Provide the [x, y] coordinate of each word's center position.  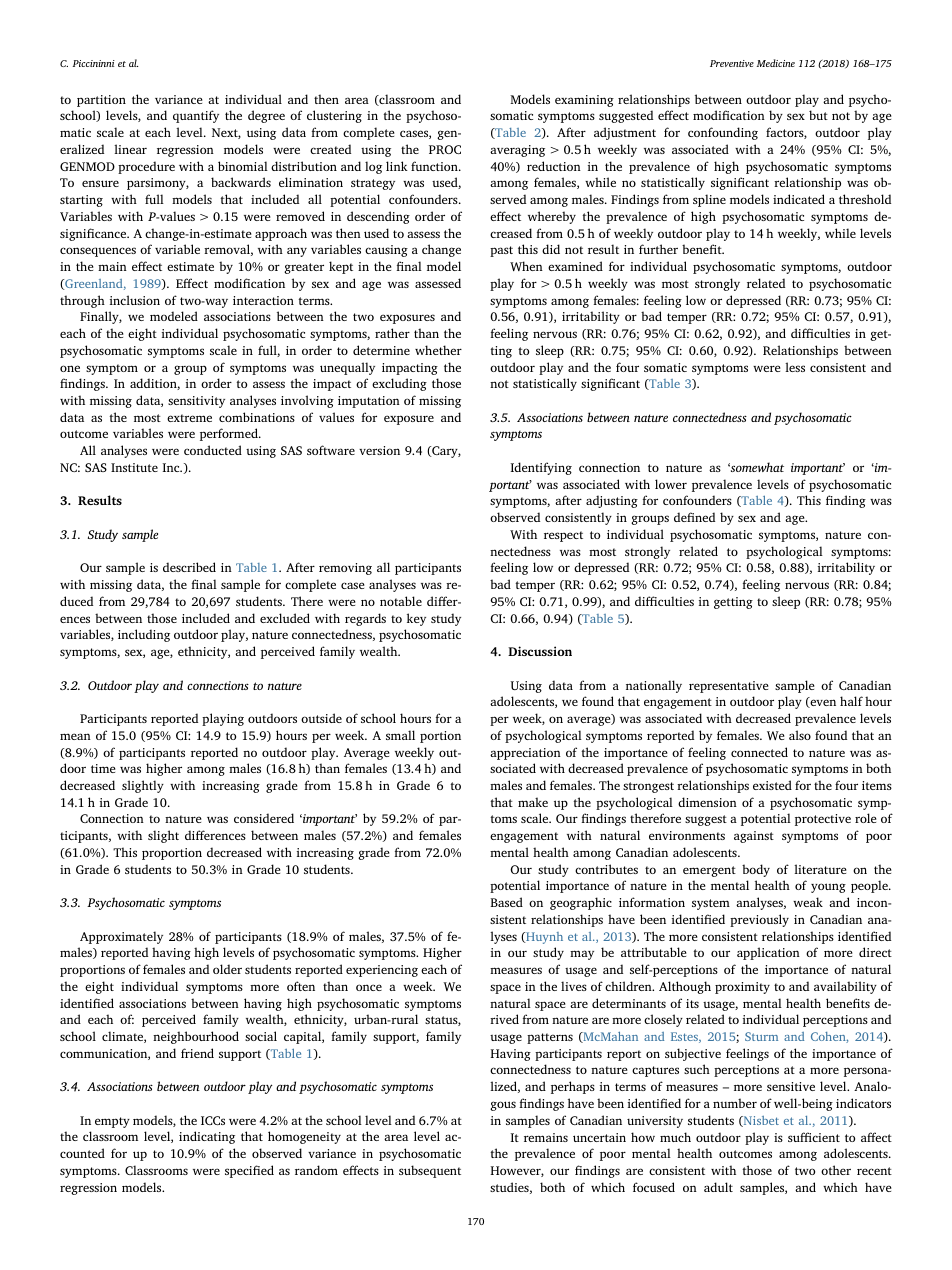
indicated [799, 199]
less [795, 367]
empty [112, 1122]
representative [729, 687]
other [836, 1170]
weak [808, 902]
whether [438, 350]
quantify [196, 116]
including [144, 635]
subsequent [430, 1171]
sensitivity [196, 402]
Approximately [121, 937]
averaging [517, 151]
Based [507, 902]
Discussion [540, 651]
